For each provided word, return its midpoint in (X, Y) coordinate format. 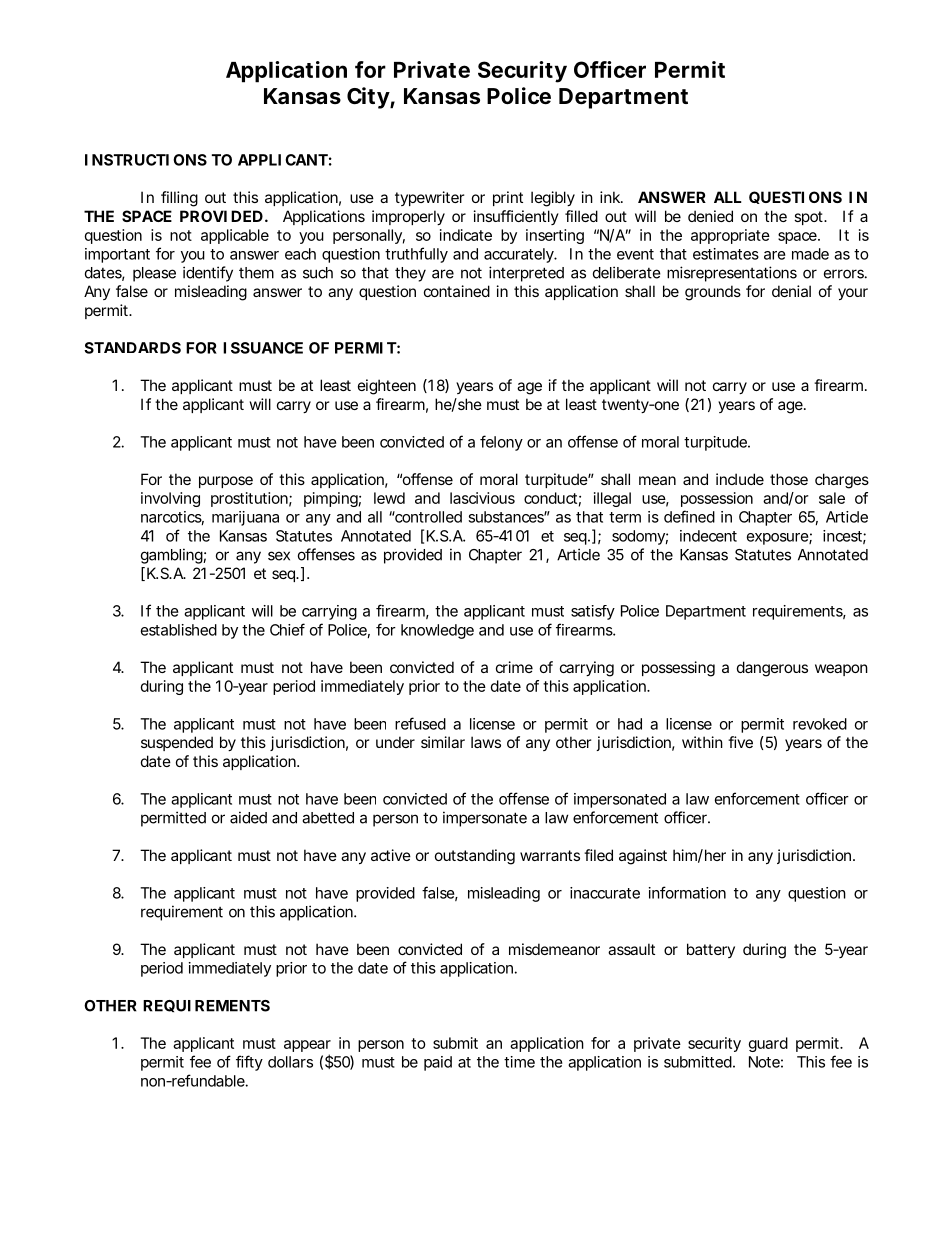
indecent (708, 536)
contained (457, 291)
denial (791, 291)
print (508, 198)
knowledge (437, 631)
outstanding (475, 857)
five (740, 742)
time (519, 1062)
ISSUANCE (263, 348)
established (179, 630)
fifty (249, 1063)
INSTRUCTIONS (146, 160)
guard (768, 1044)
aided (248, 817)
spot (810, 218)
